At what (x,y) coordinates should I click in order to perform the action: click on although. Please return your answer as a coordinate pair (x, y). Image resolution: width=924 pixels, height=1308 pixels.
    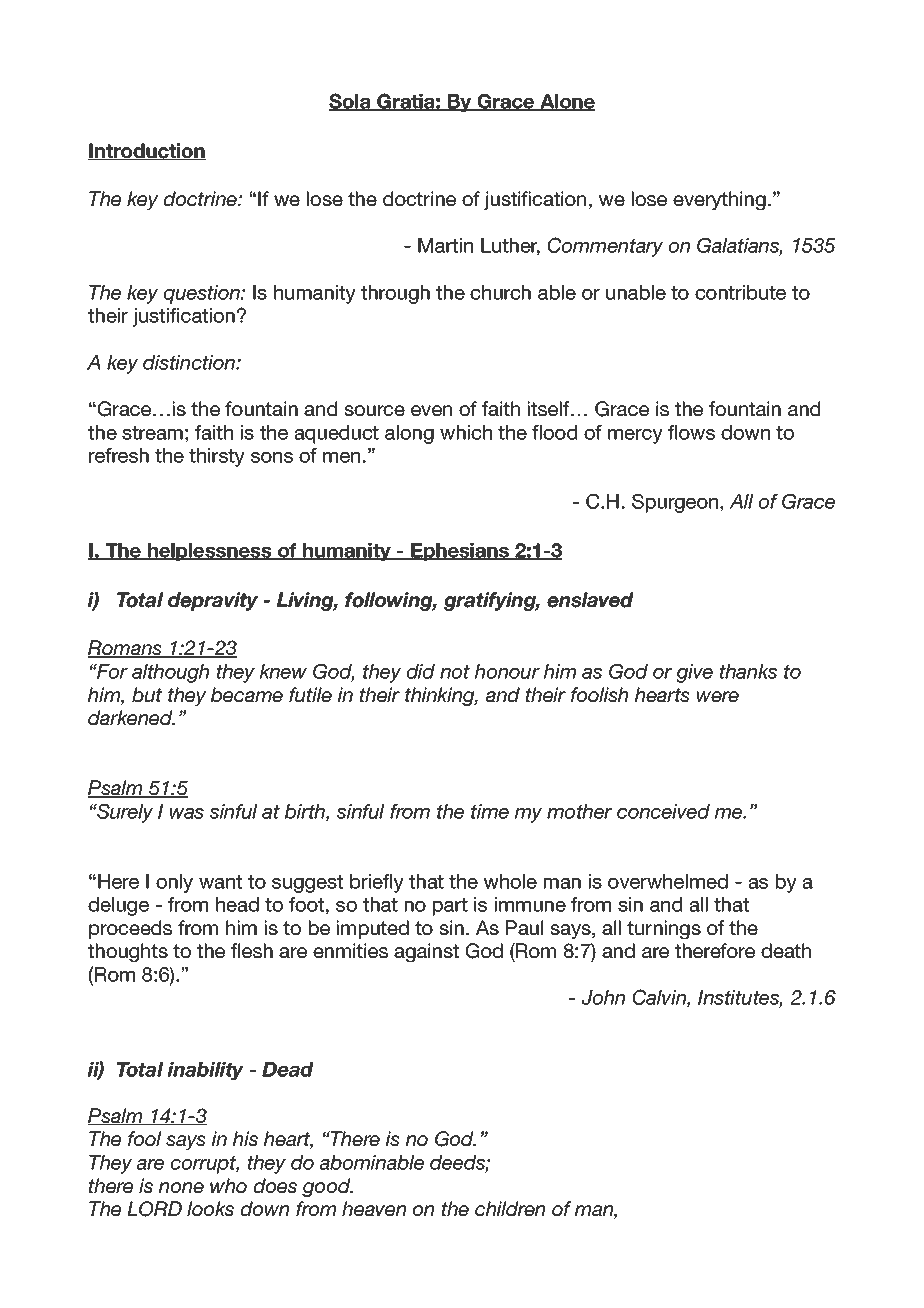
    Looking at the image, I should click on (170, 673).
